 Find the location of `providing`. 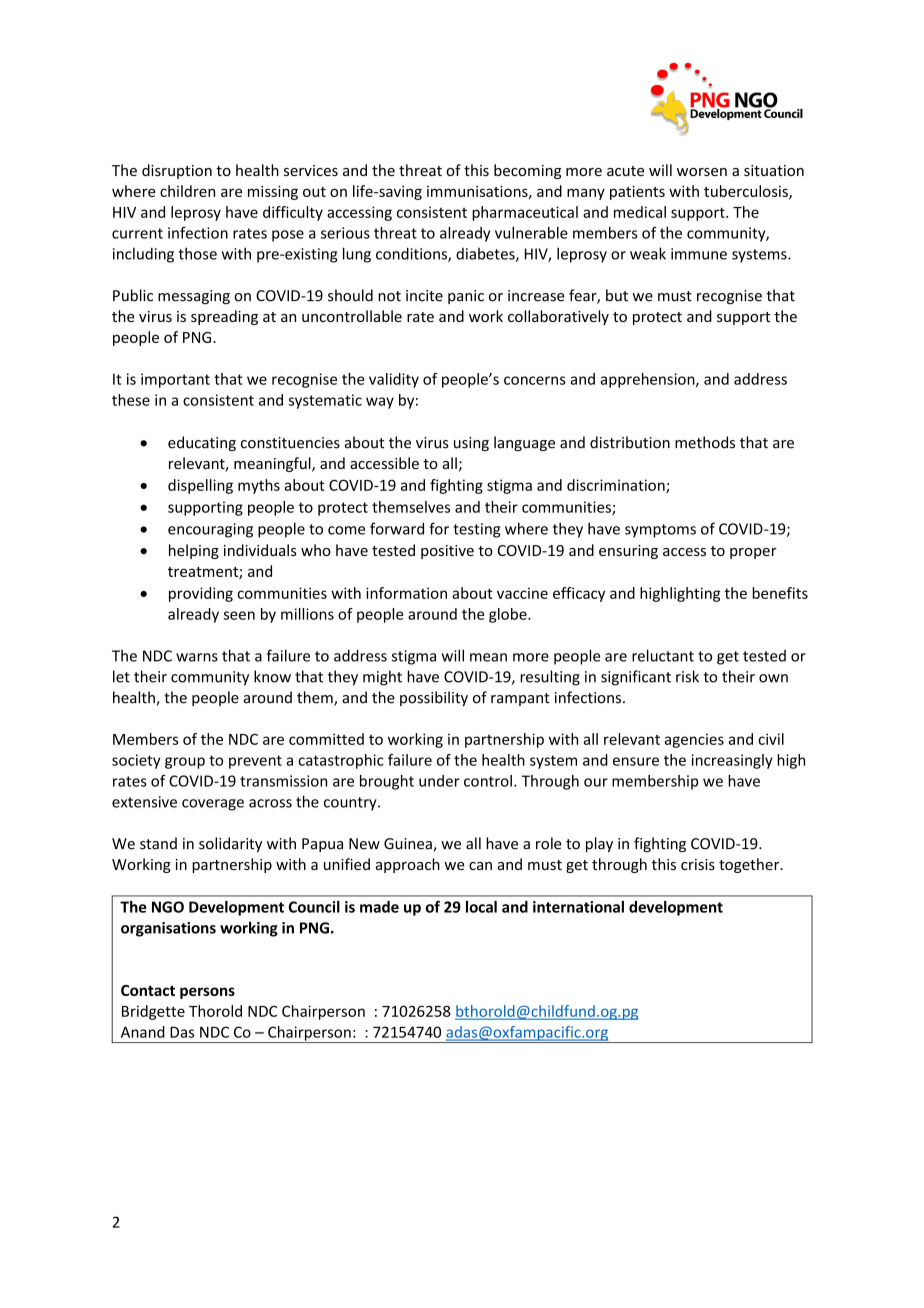

providing is located at coordinates (201, 594).
